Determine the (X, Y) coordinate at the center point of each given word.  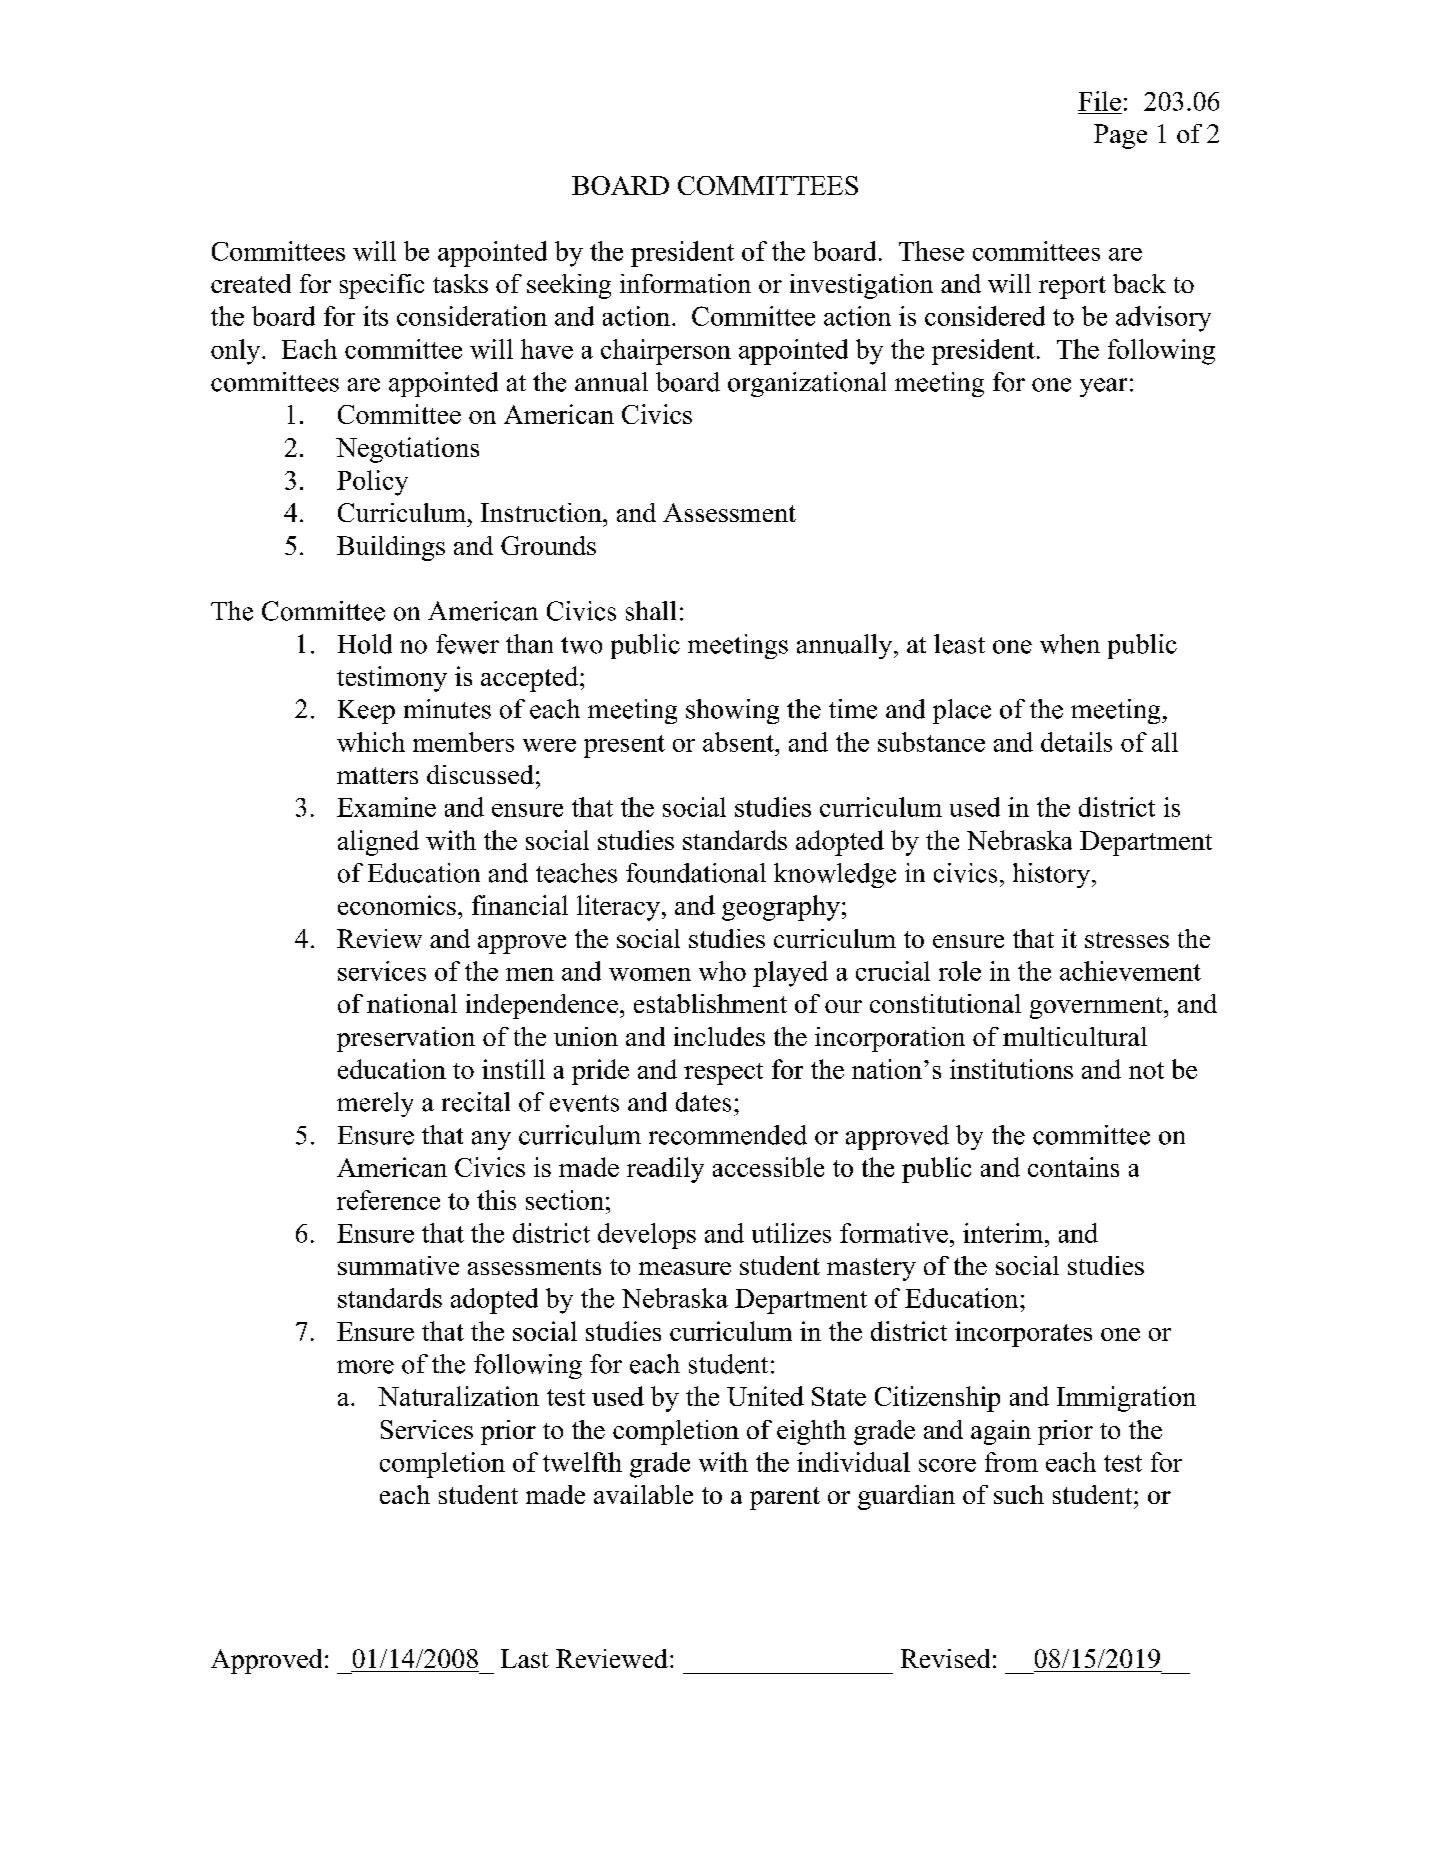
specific (382, 286)
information (685, 283)
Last (525, 1658)
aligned (378, 843)
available (643, 1494)
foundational (696, 873)
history (1051, 875)
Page (1120, 136)
